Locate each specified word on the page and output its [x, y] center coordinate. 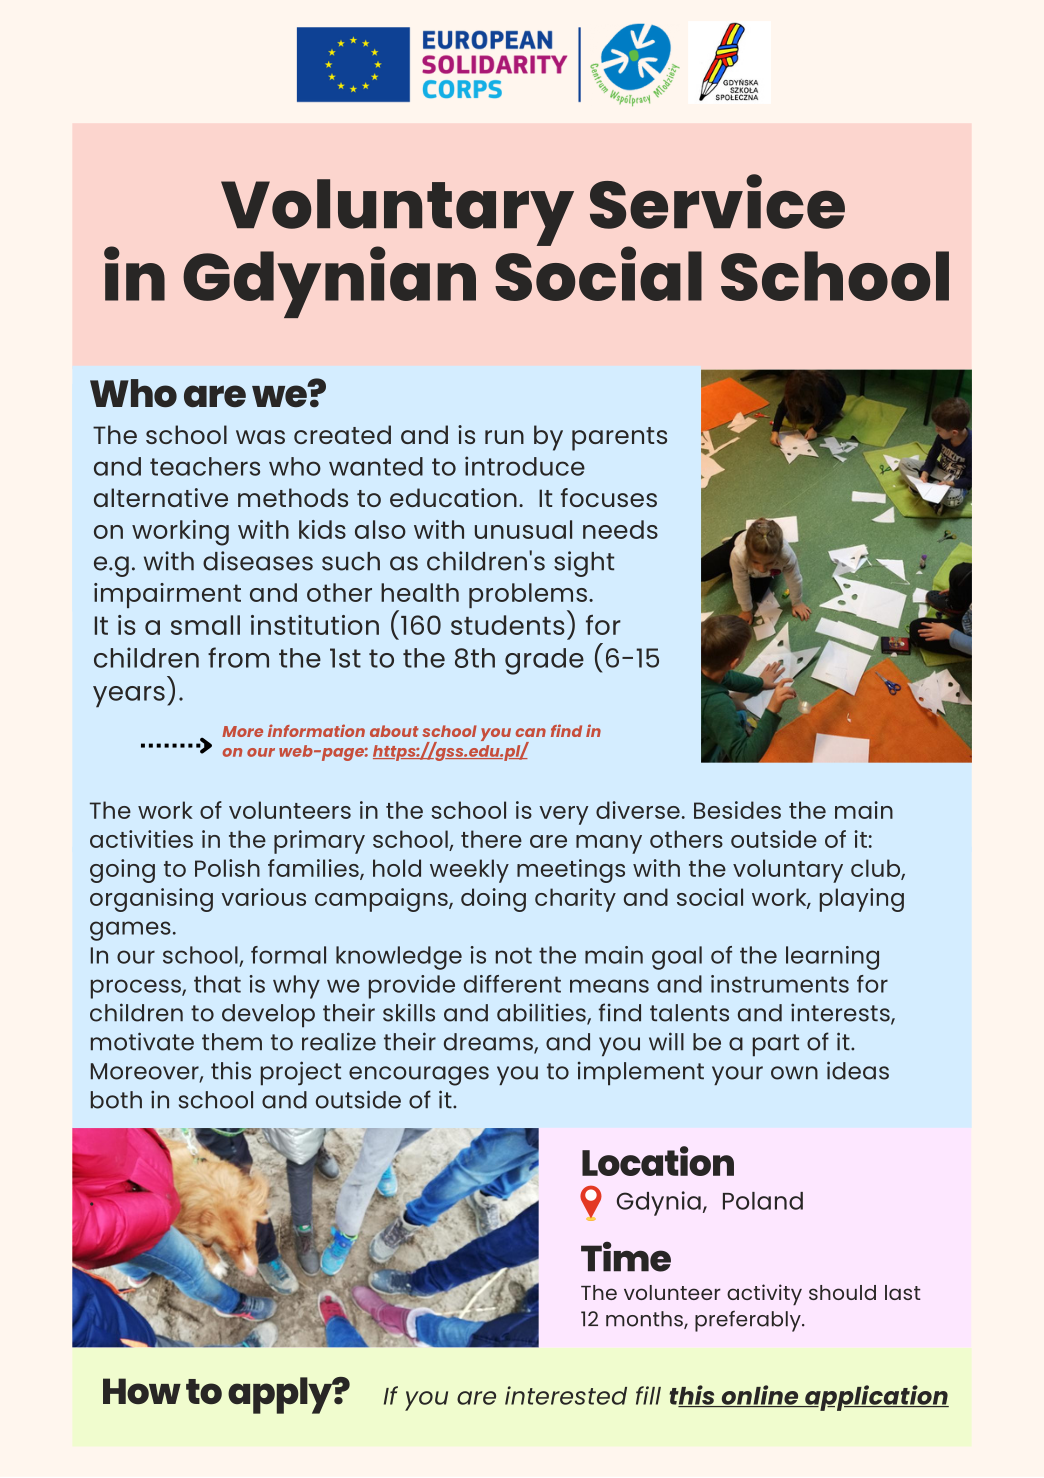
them [232, 1042]
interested [566, 1395]
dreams [489, 1043]
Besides [737, 810]
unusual [523, 529]
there [491, 839]
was [260, 437]
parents [619, 439]
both [116, 1100]
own [794, 1073]
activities [141, 839]
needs [620, 529]
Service [717, 201]
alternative [161, 497]
